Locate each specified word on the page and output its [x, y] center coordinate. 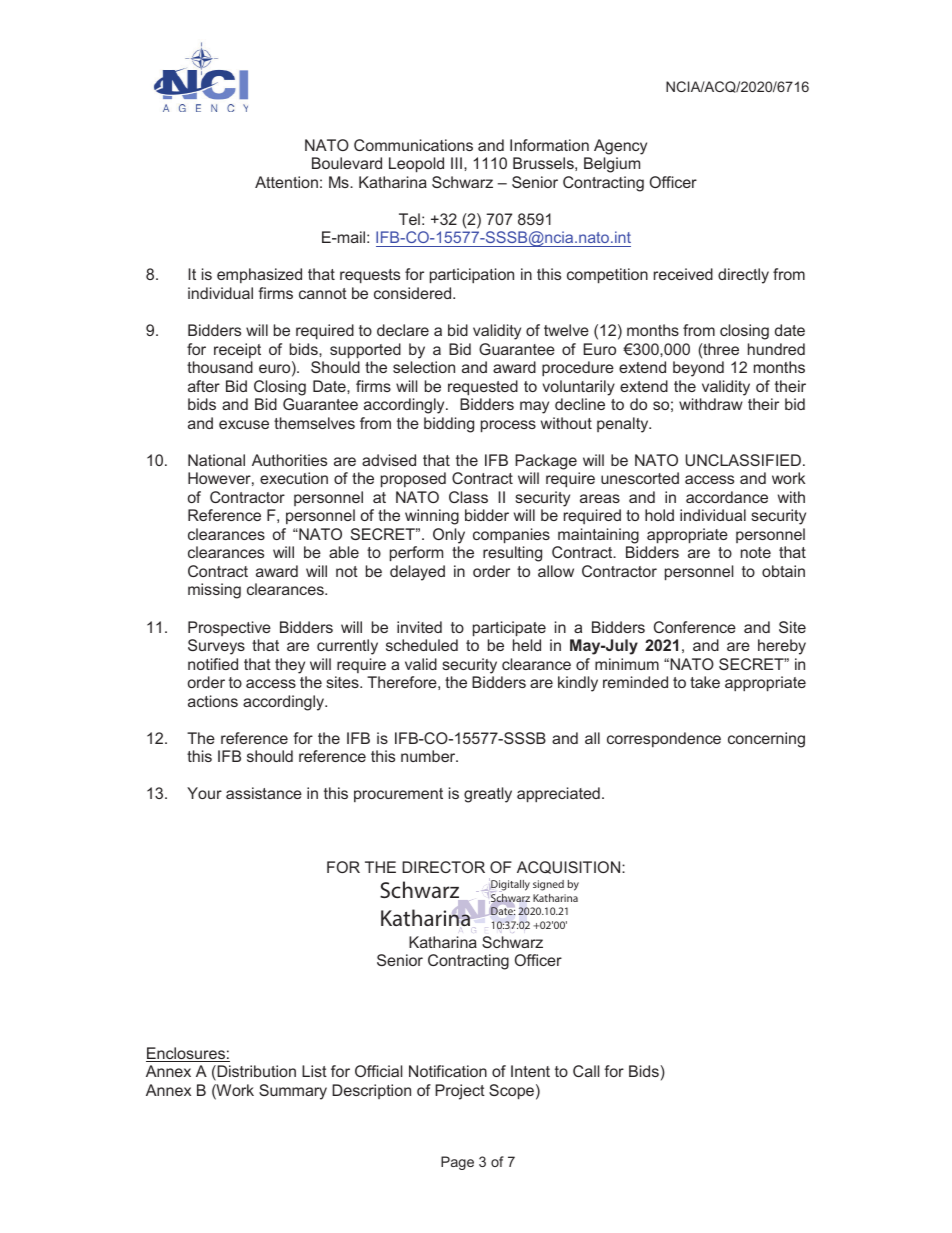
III [456, 163]
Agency [620, 147]
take [705, 682]
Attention [286, 182]
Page [457, 1163]
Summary [293, 1092]
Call [586, 1071]
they [290, 666]
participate [509, 629]
